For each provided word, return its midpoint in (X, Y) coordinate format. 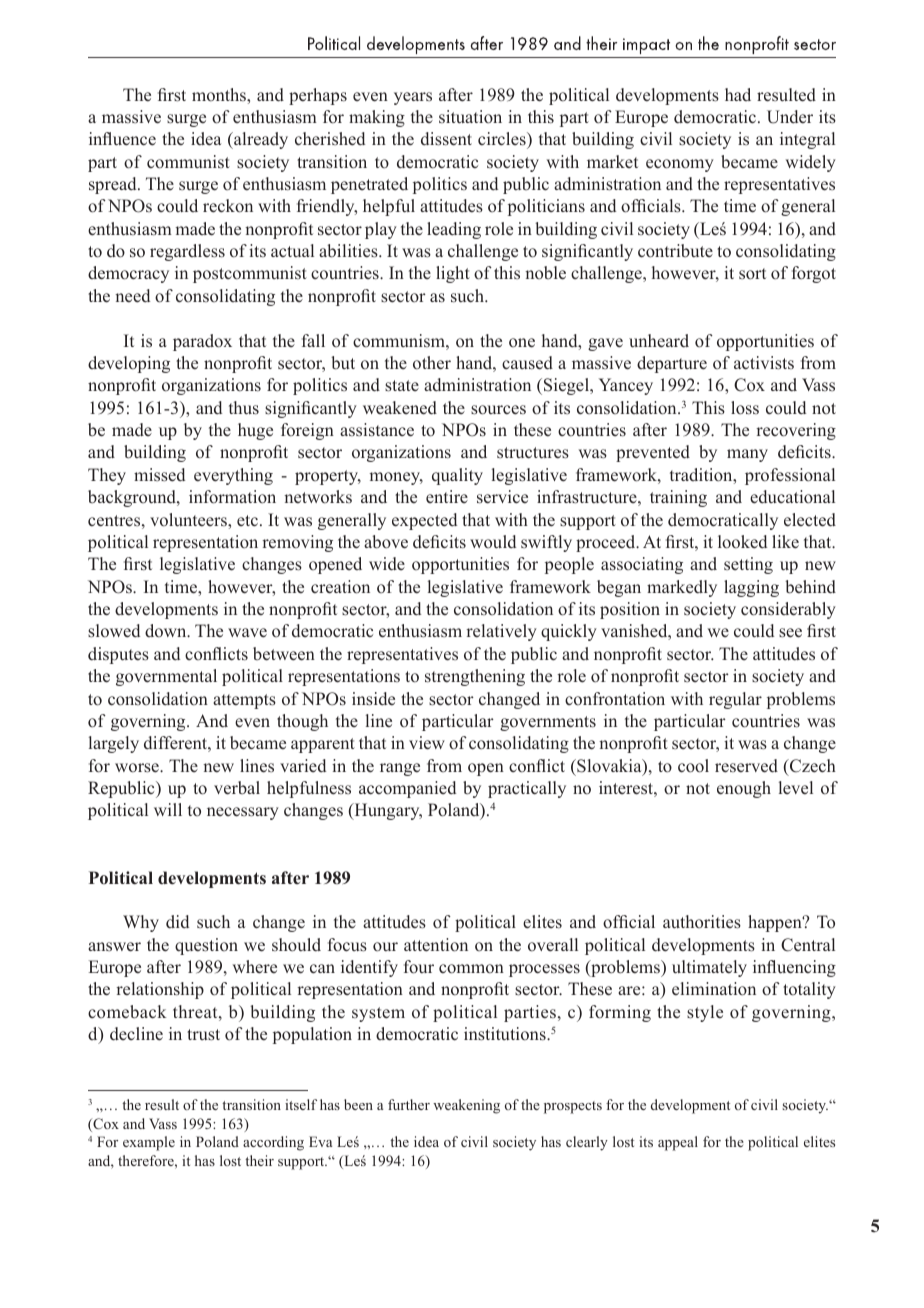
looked (742, 542)
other (432, 363)
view (427, 743)
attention (436, 945)
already (260, 140)
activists (764, 363)
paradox (202, 342)
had (738, 94)
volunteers (189, 520)
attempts (244, 701)
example (149, 1143)
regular (735, 700)
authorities (702, 922)
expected (424, 521)
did (177, 922)
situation (470, 117)
